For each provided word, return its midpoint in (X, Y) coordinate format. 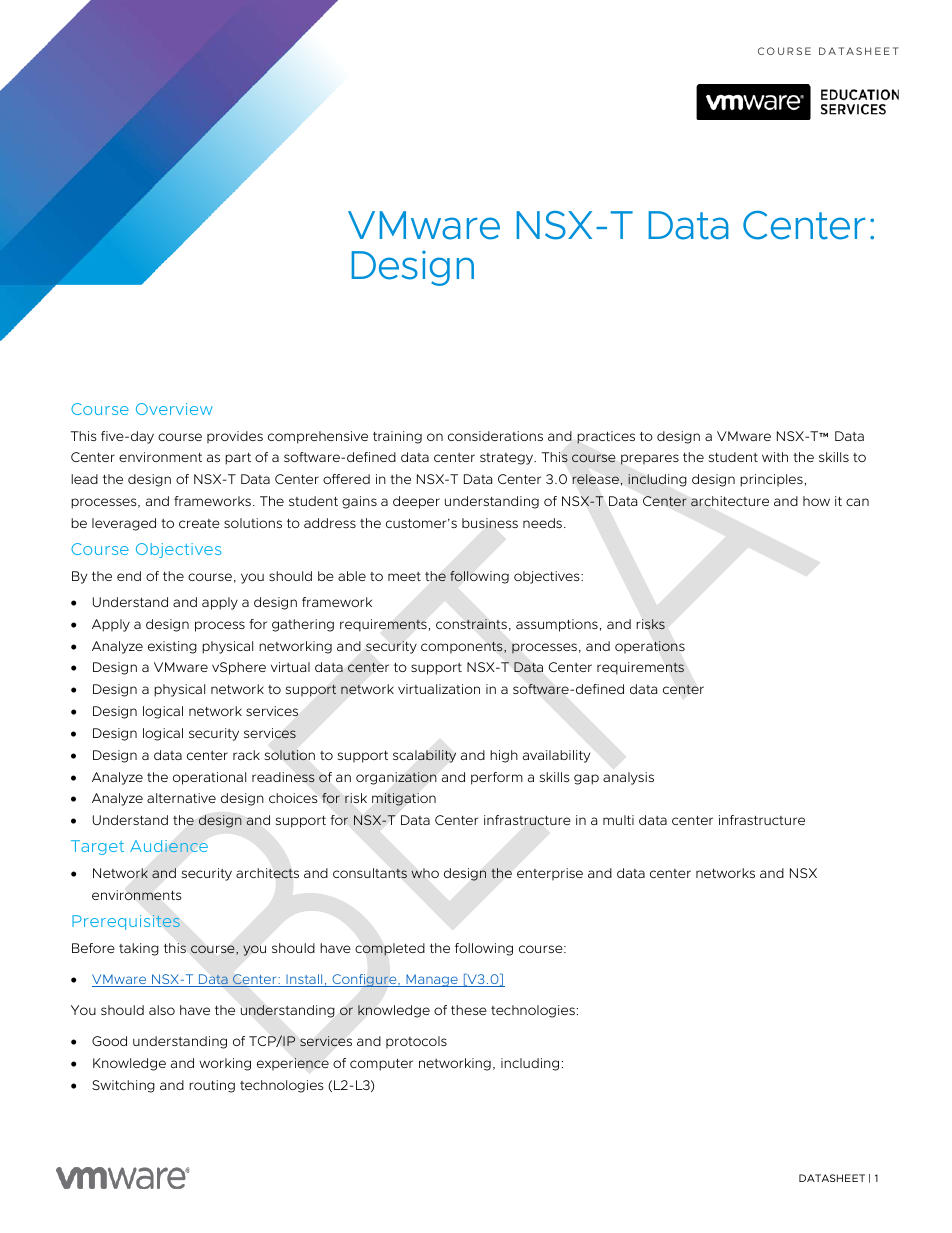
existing (172, 647)
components (463, 647)
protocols (416, 1042)
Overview (174, 409)
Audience (169, 846)
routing (212, 1086)
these (469, 1010)
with (775, 457)
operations (650, 647)
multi (618, 820)
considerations (495, 436)
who (425, 873)
